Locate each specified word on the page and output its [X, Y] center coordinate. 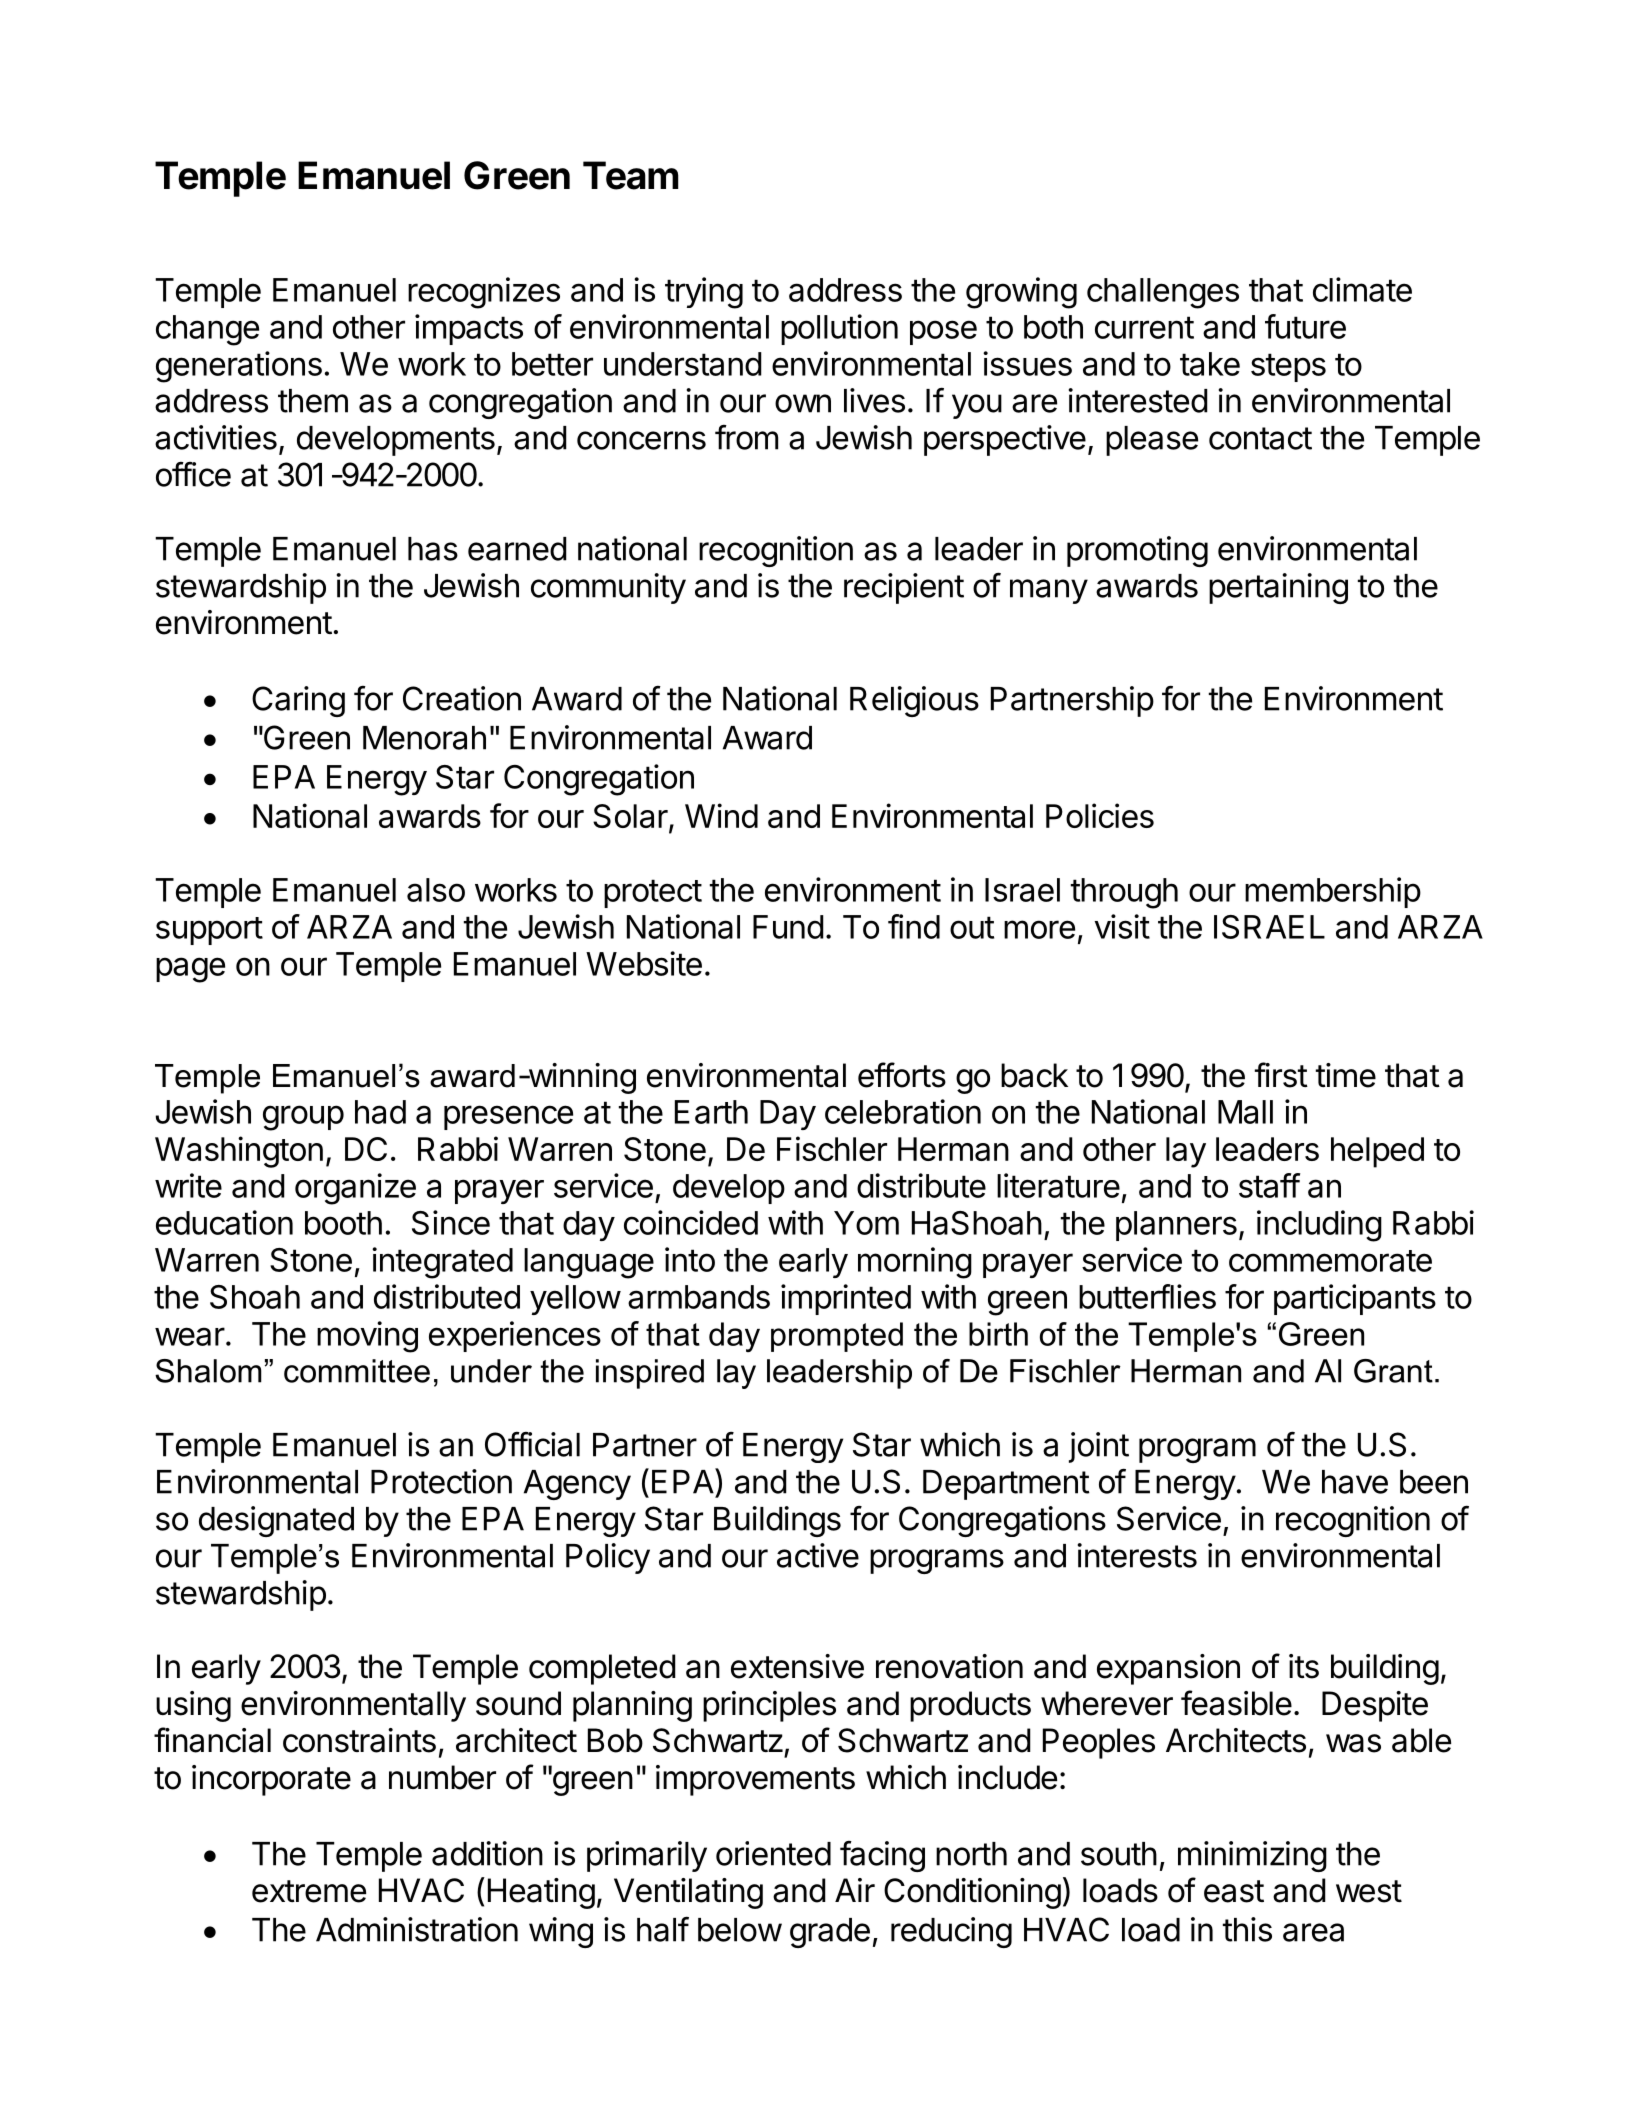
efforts [902, 1075]
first [1281, 1075]
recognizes [484, 293]
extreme [309, 1891]
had [380, 1112]
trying [704, 293]
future [1305, 326]
